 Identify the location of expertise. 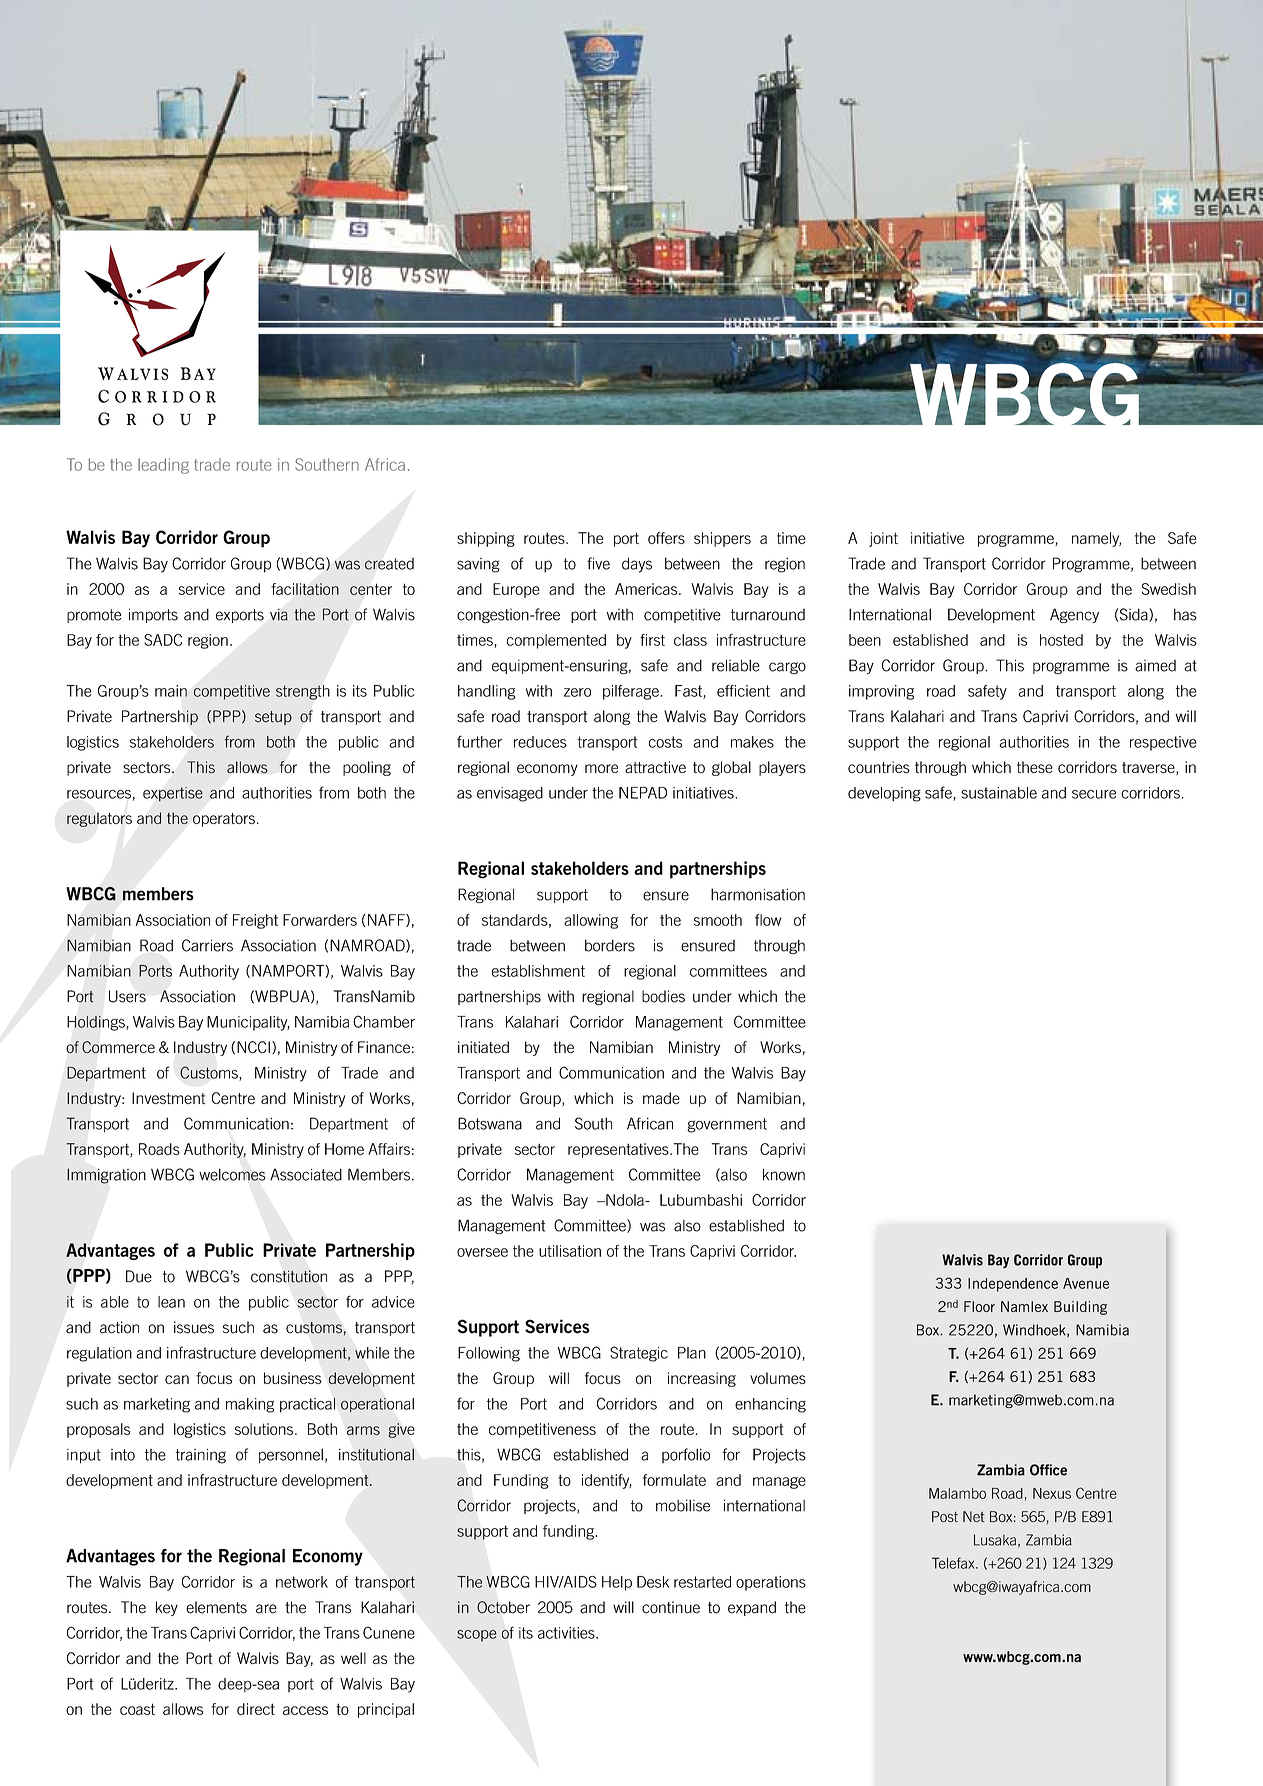
(173, 794).
